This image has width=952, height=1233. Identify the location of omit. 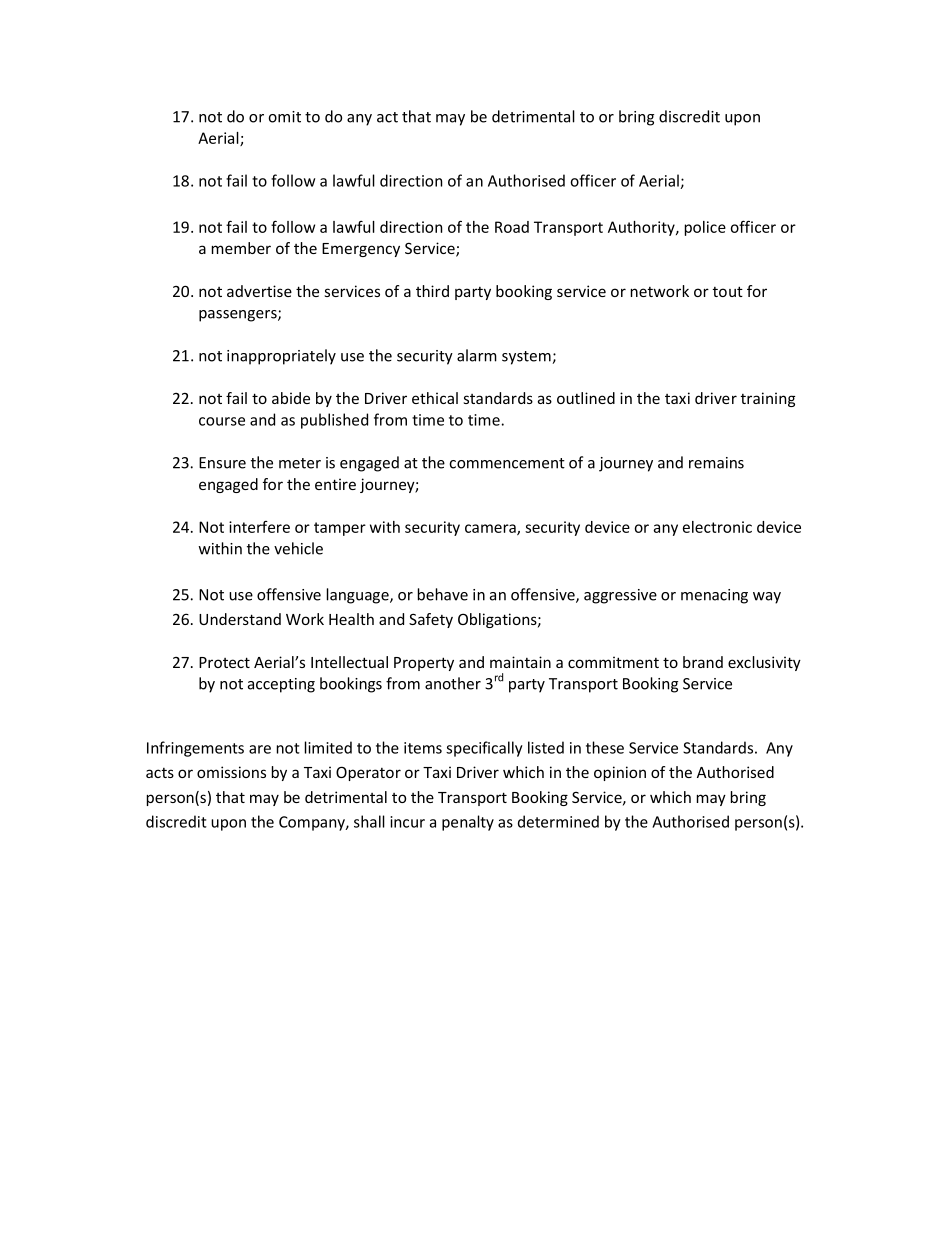
(284, 117).
